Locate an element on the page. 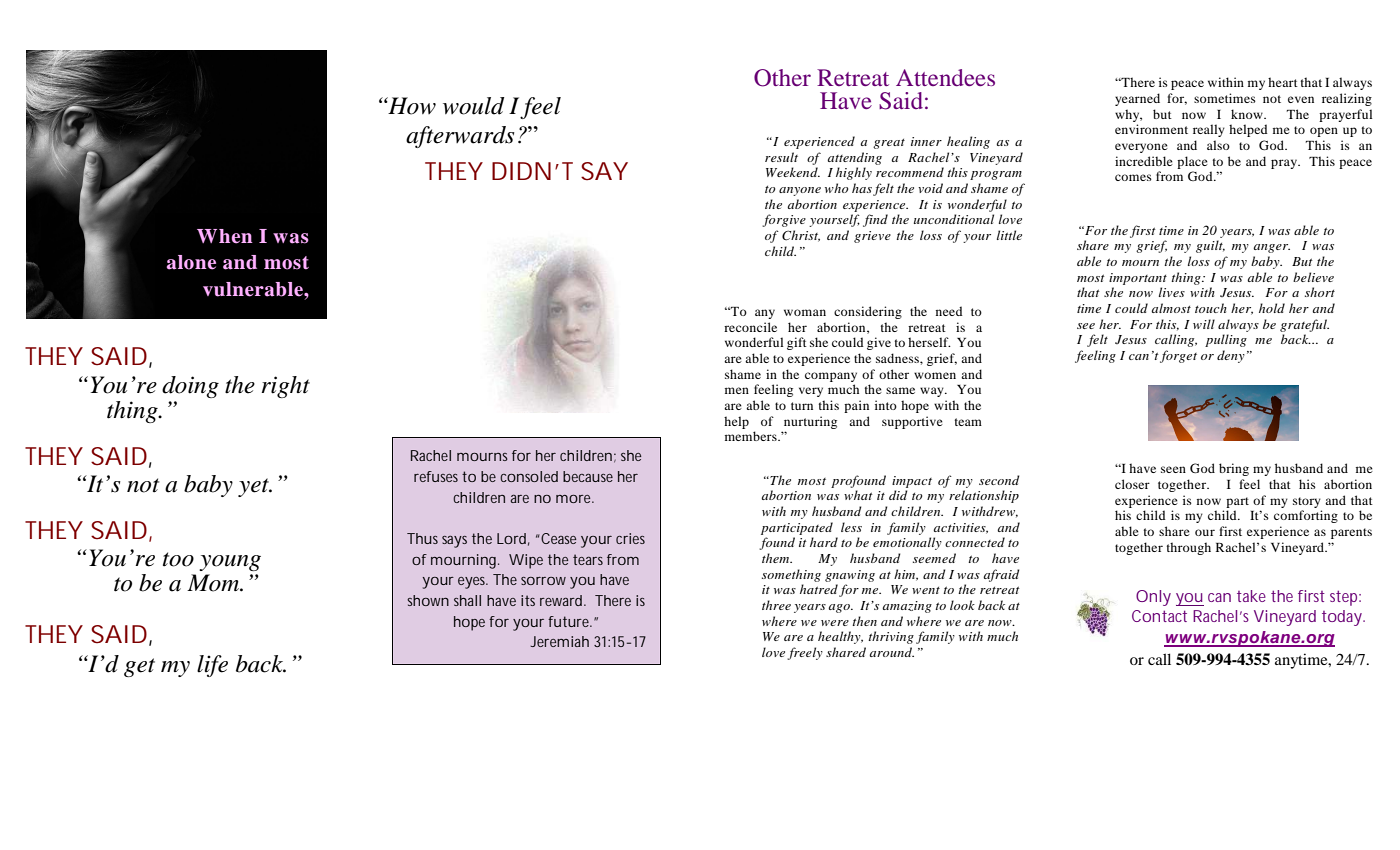  life is located at coordinates (212, 666).
